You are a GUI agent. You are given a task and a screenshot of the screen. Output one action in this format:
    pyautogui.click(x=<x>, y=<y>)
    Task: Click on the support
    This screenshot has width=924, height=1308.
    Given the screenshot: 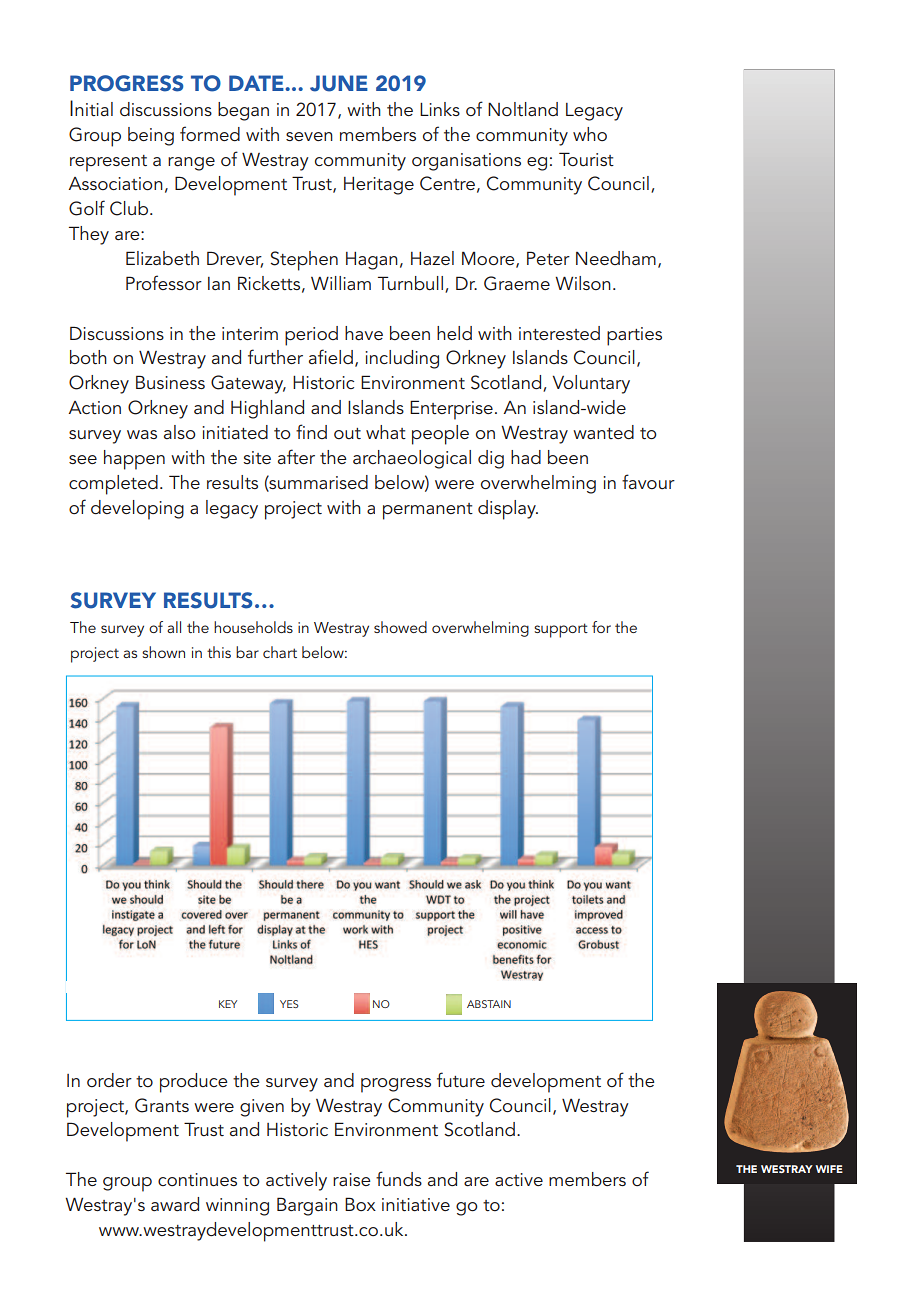 What is the action you would take?
    pyautogui.click(x=561, y=630)
